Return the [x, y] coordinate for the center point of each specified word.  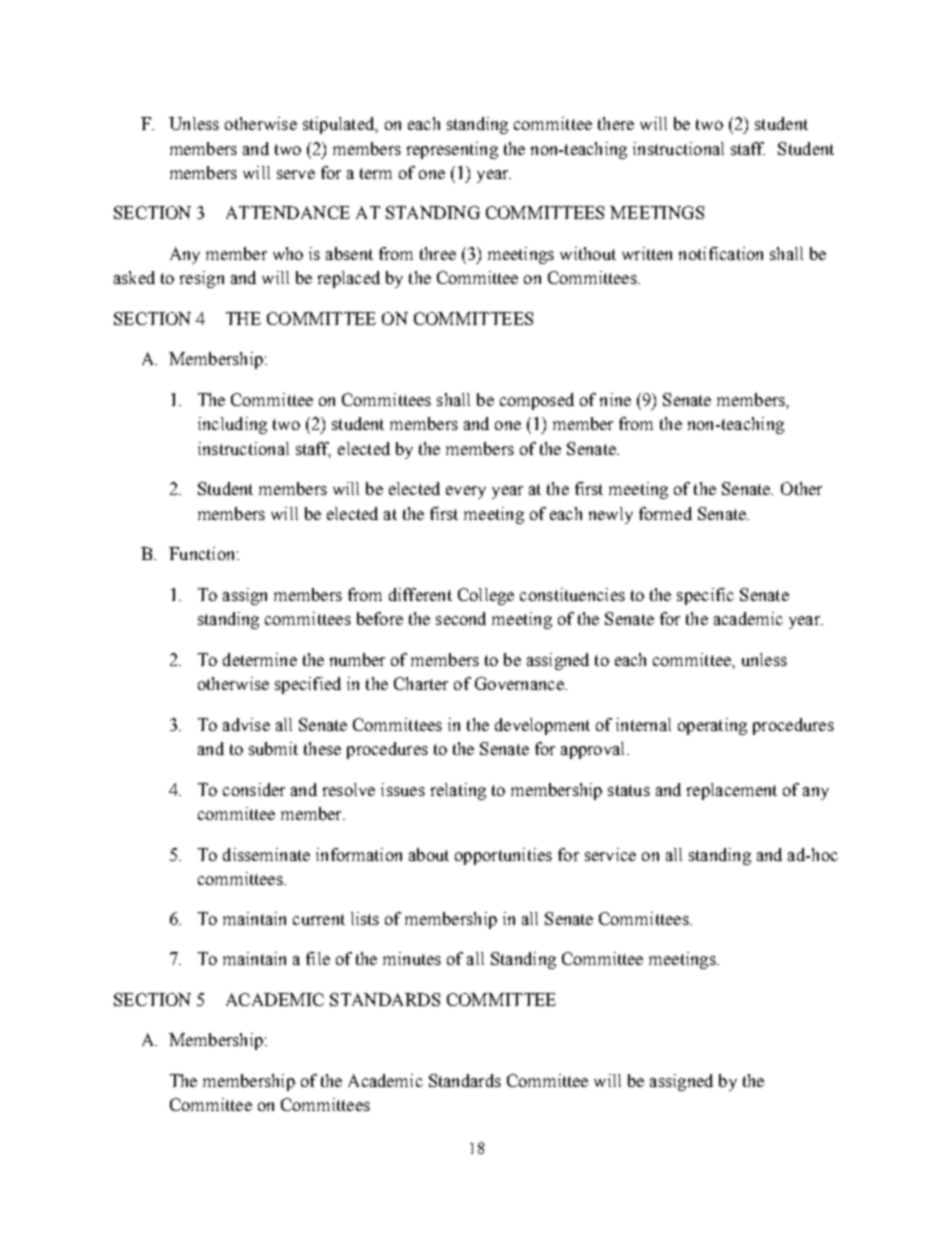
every [466, 492]
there [616, 123]
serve [296, 174]
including [232, 425]
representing [452, 150]
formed [665, 513]
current [319, 919]
